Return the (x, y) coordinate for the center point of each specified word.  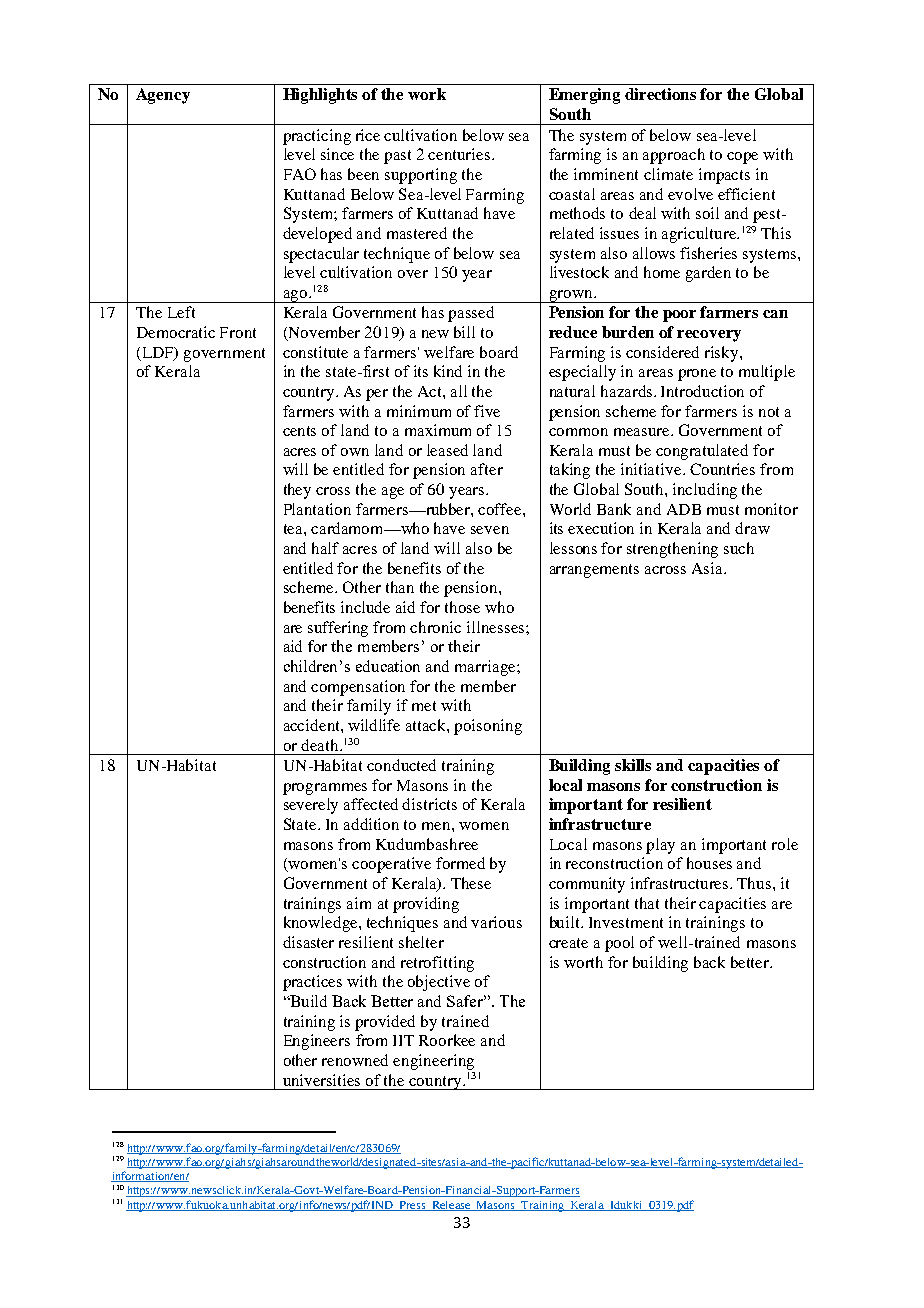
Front (238, 332)
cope (742, 158)
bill (464, 332)
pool (619, 944)
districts (429, 804)
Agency (163, 96)
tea (294, 529)
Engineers (317, 1042)
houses (709, 863)
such (739, 548)
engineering (433, 1062)
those (462, 607)
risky (723, 354)
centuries (460, 154)
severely (311, 806)
